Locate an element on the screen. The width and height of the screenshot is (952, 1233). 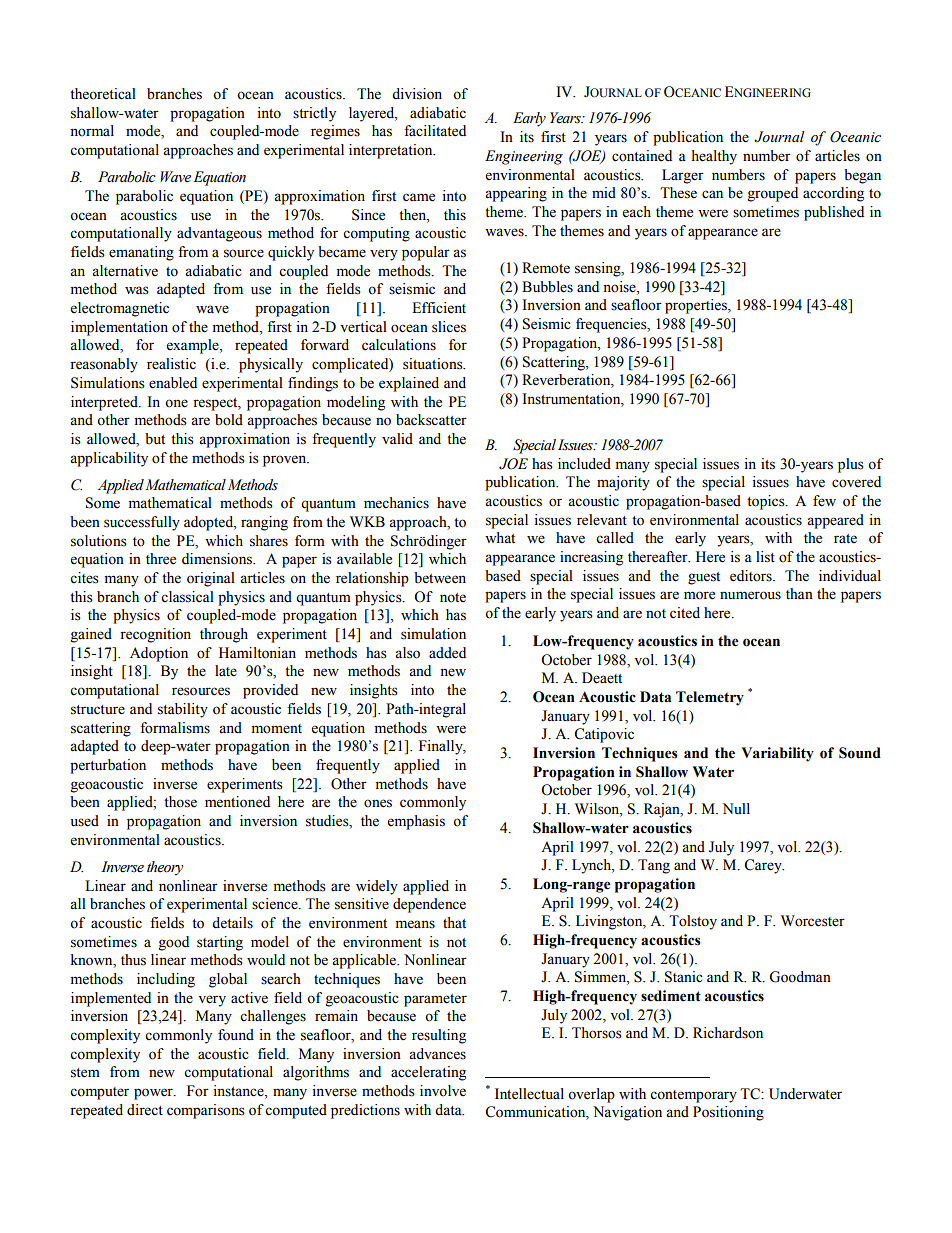
but is located at coordinates (155, 439).
